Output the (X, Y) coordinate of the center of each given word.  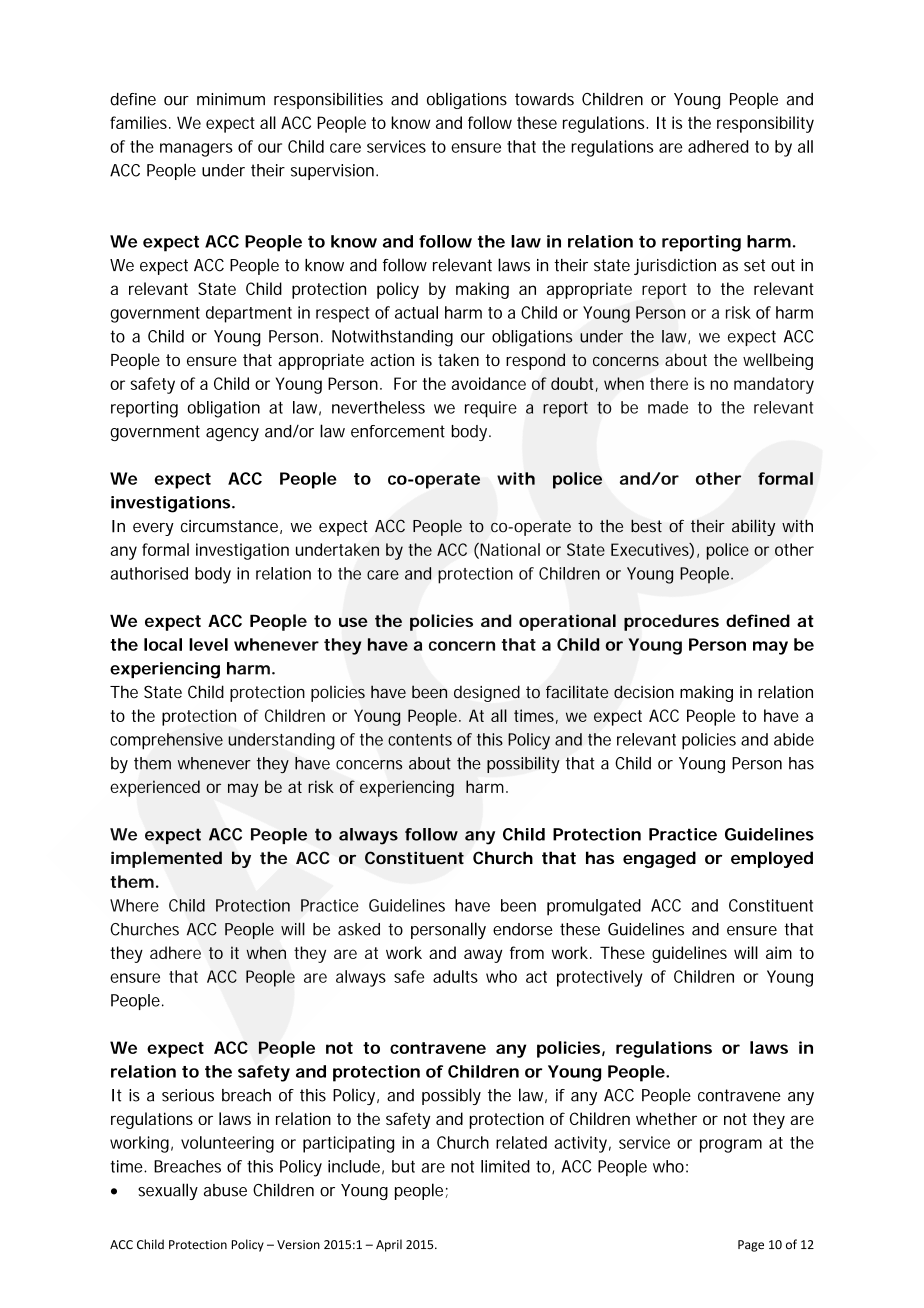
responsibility (765, 124)
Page (751, 1246)
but (403, 1166)
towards (544, 99)
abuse (225, 1190)
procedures (671, 622)
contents (420, 740)
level (208, 644)
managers (196, 150)
